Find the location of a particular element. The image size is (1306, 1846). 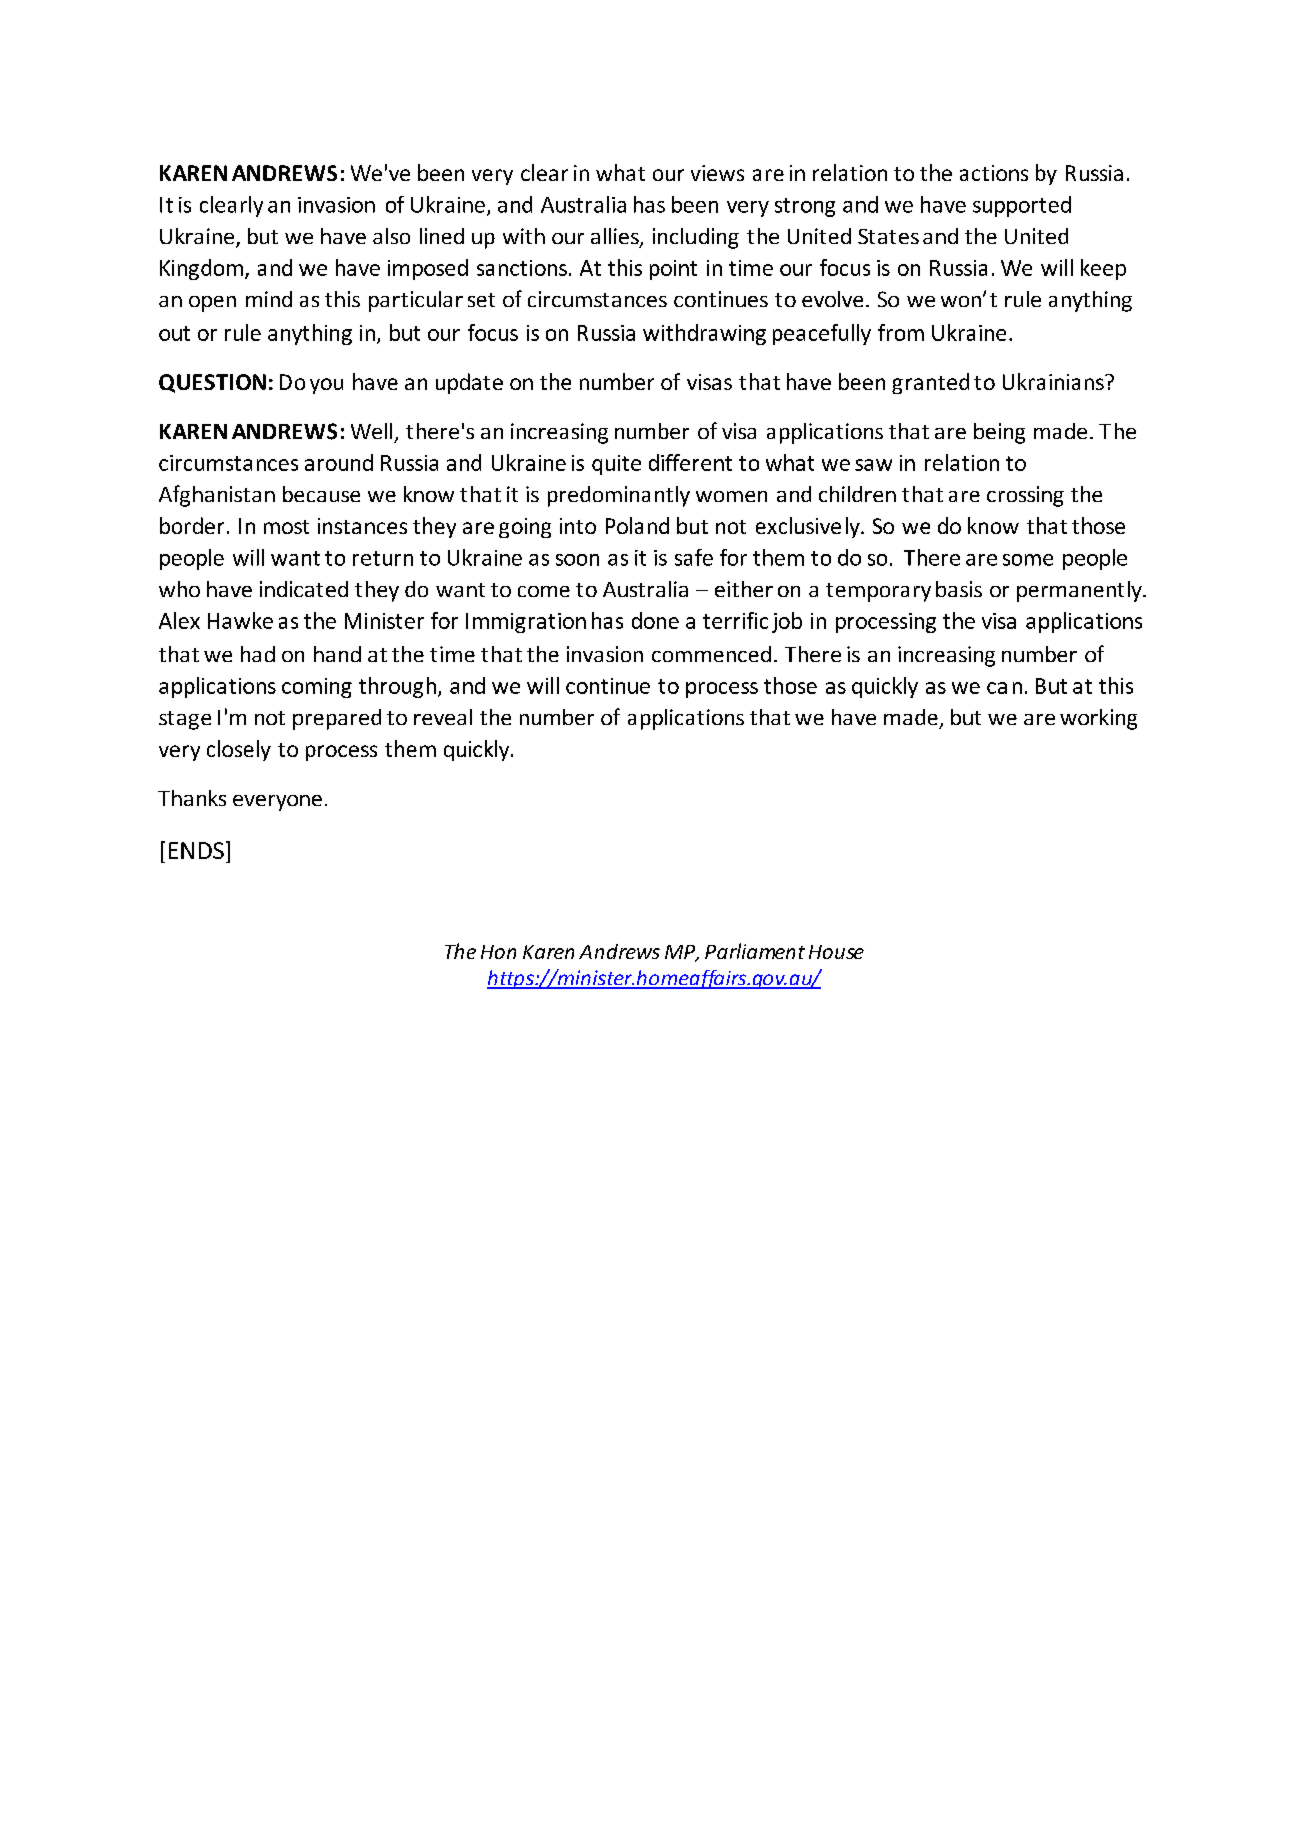

indicated is located at coordinates (304, 589).
